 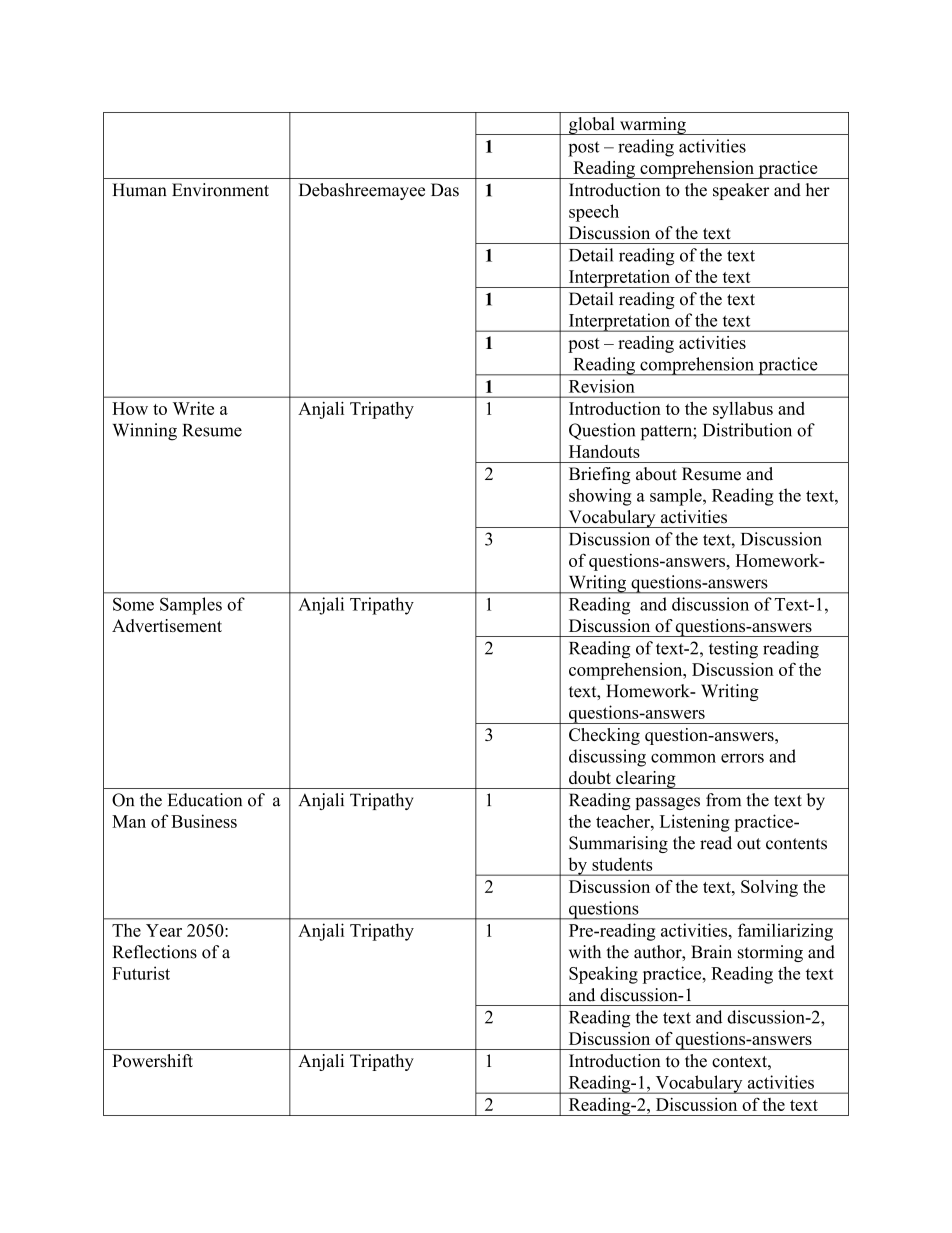 I want to click on Year, so click(x=164, y=930).
